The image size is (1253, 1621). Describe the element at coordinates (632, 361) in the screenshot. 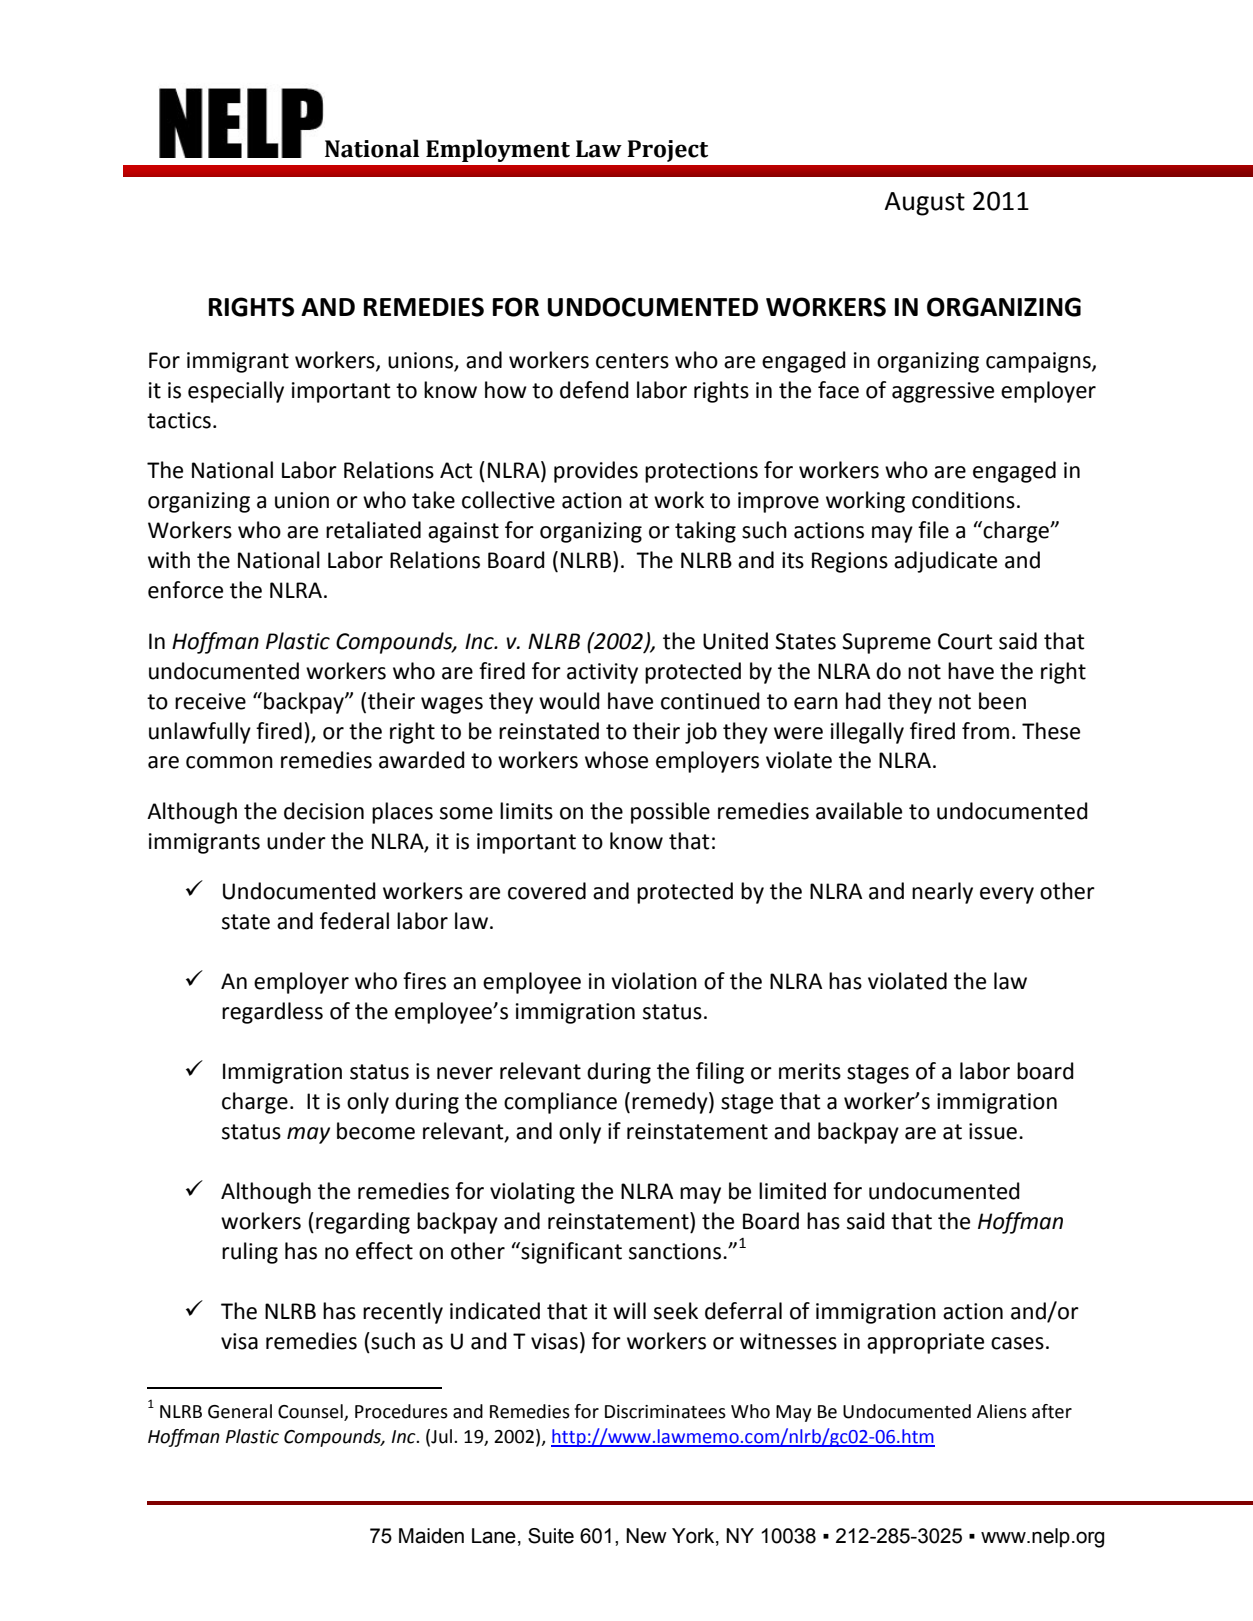

I see `centers` at that location.
